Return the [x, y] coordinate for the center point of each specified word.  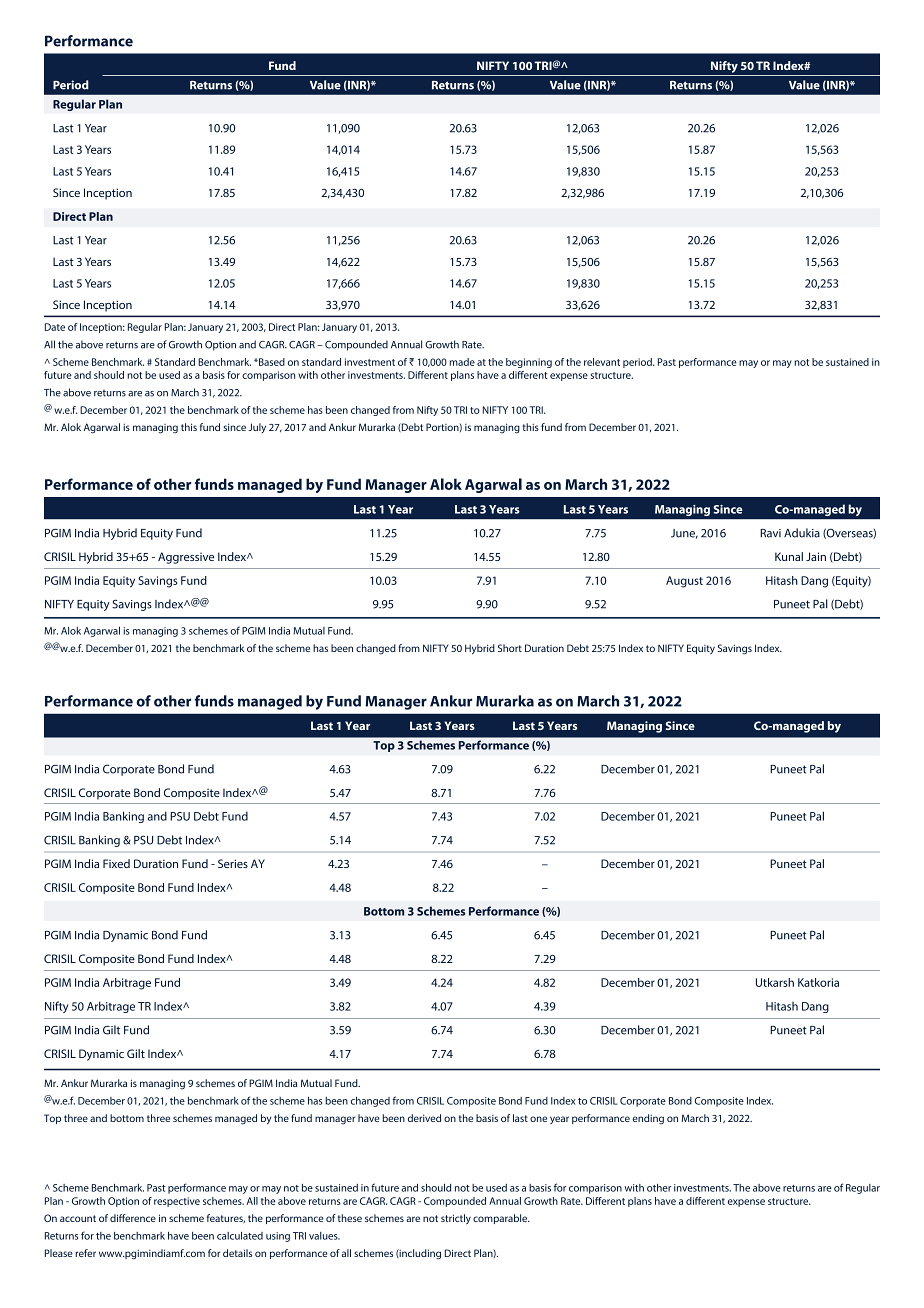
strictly [456, 1219]
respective [177, 1202]
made [462, 362]
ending [648, 1119]
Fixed [116, 863]
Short [510, 648]
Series [233, 863]
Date [55, 327]
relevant [602, 362]
